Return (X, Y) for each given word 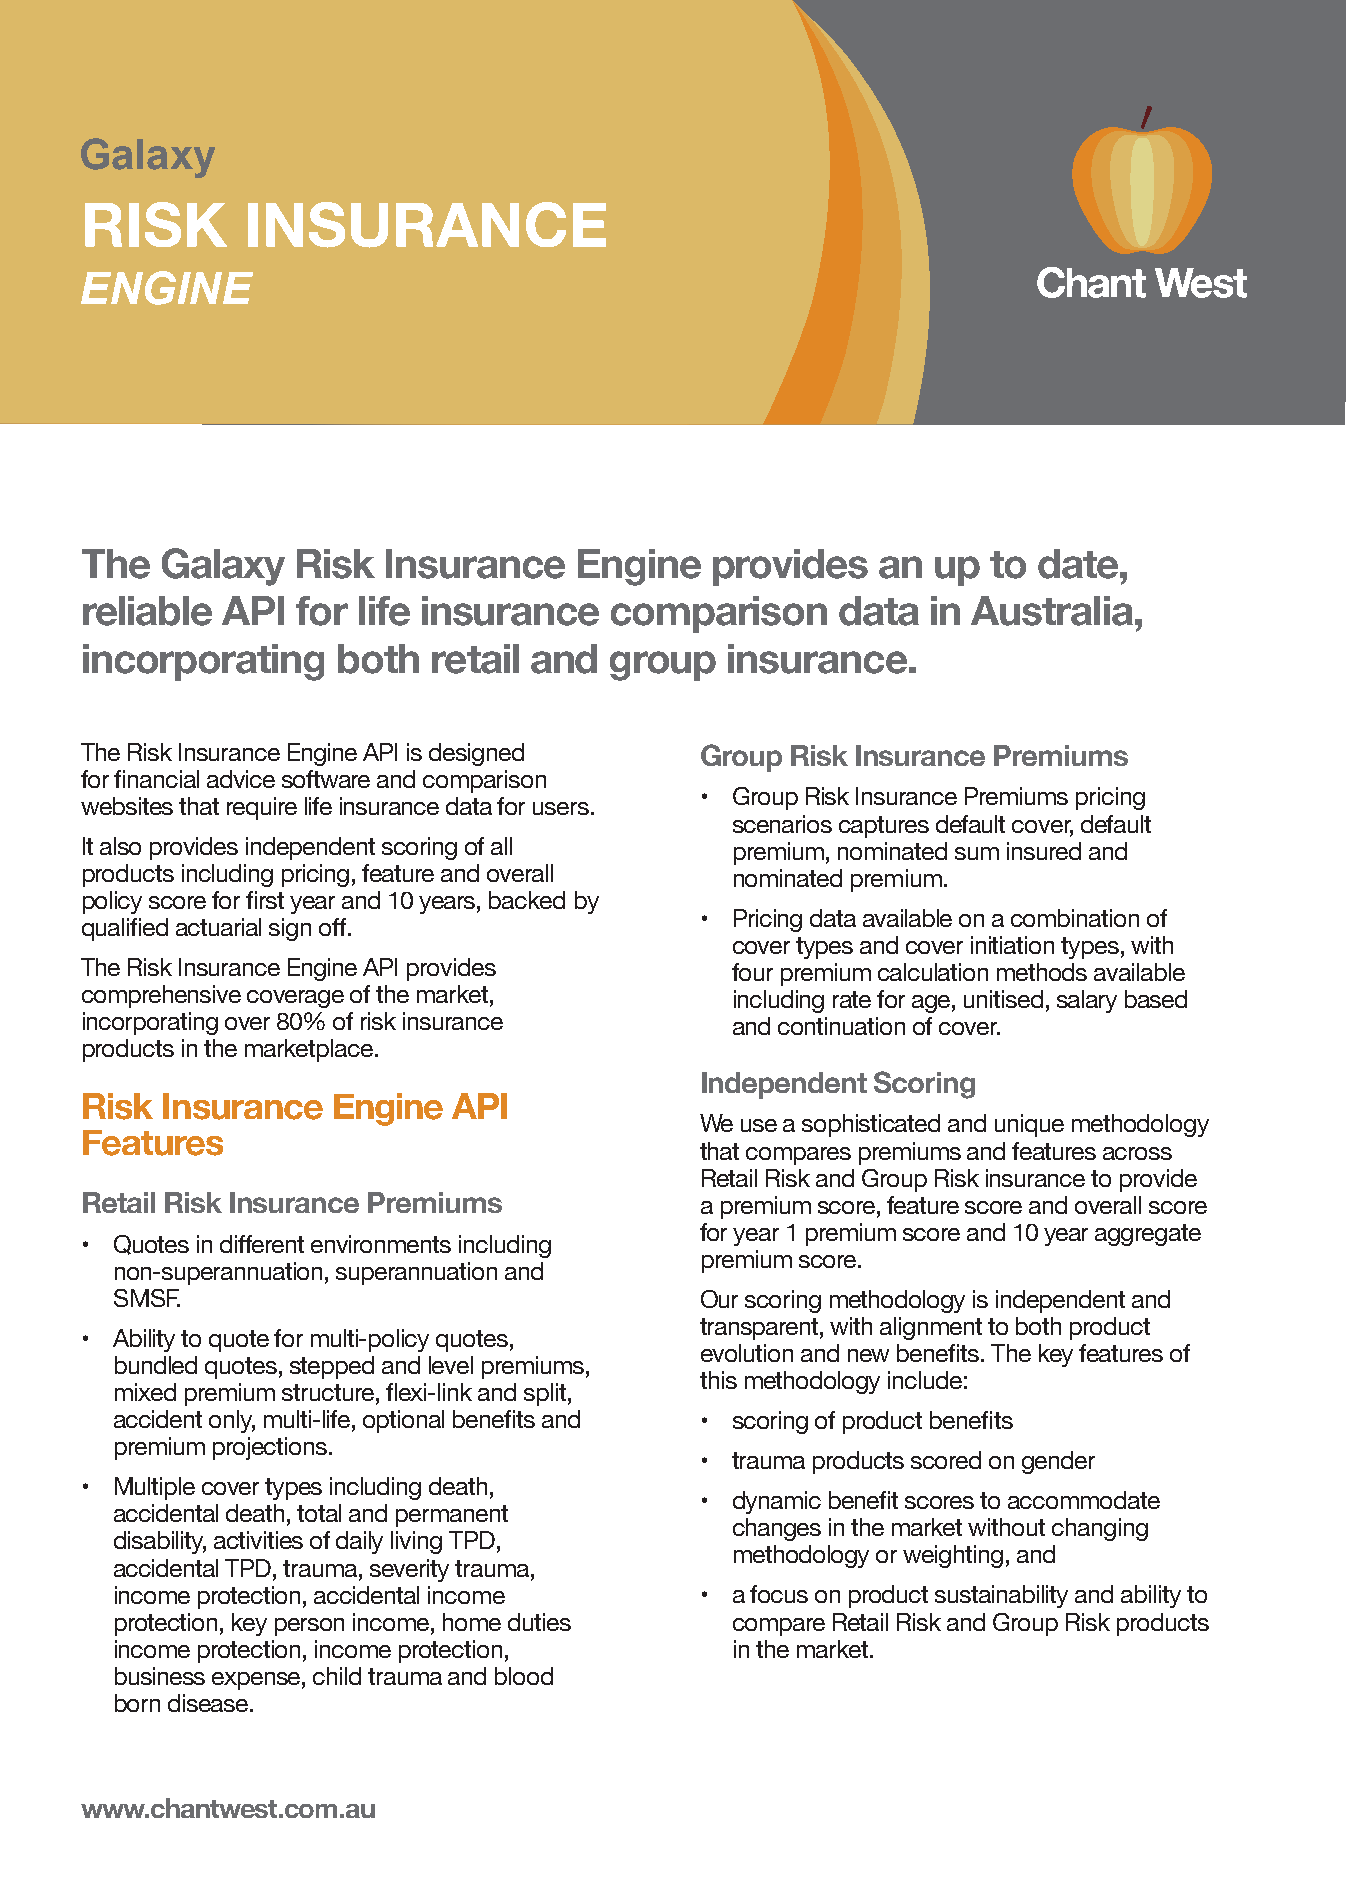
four (752, 972)
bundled (156, 1365)
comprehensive (161, 996)
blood (524, 1676)
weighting (953, 1556)
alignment (931, 1328)
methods (1042, 972)
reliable (147, 611)
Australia (1052, 611)
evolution (747, 1353)
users (561, 808)
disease (209, 1703)
